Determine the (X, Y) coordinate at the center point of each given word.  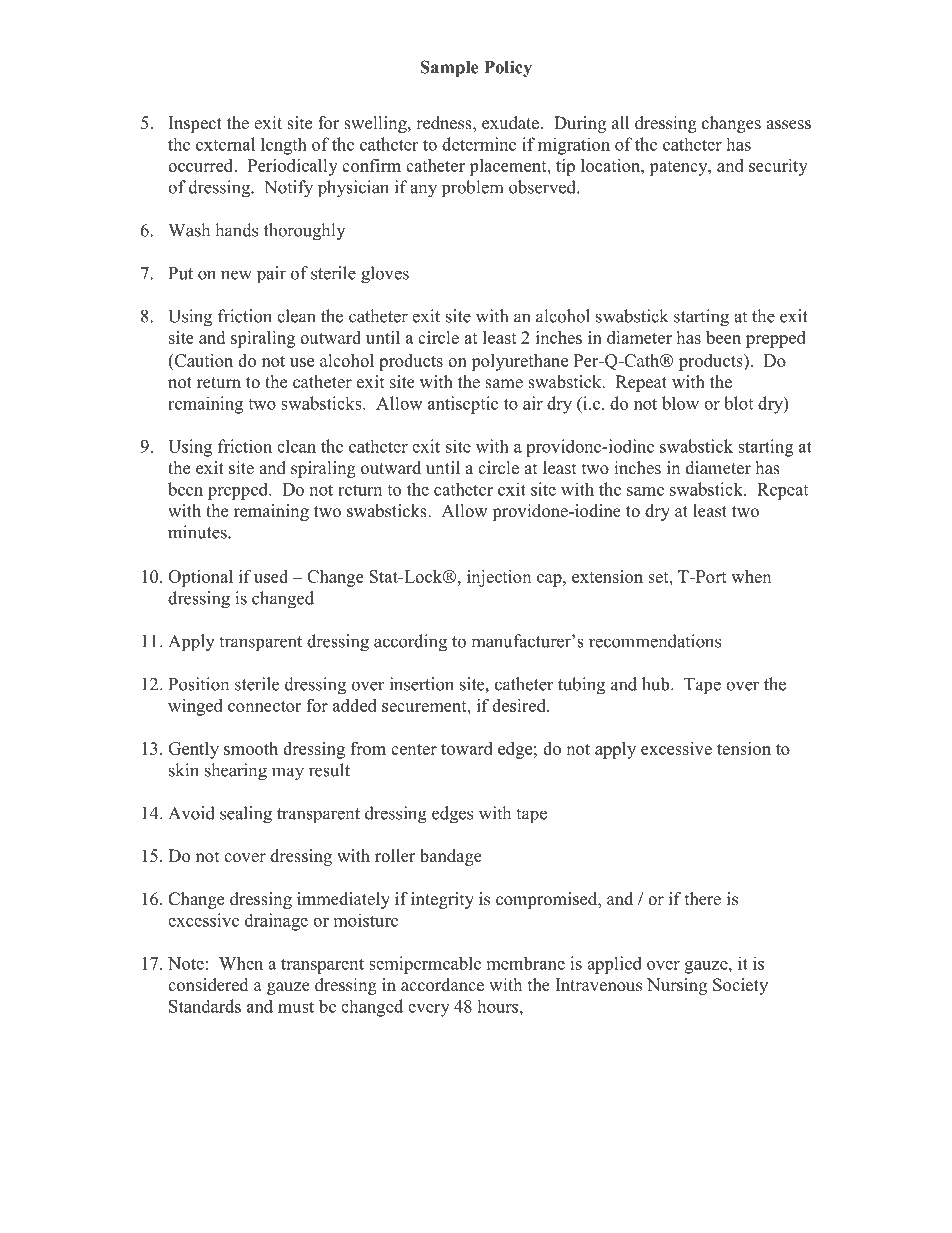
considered (208, 985)
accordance (442, 985)
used (271, 576)
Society (740, 986)
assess (788, 125)
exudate (510, 123)
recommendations (655, 641)
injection (499, 578)
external (225, 144)
